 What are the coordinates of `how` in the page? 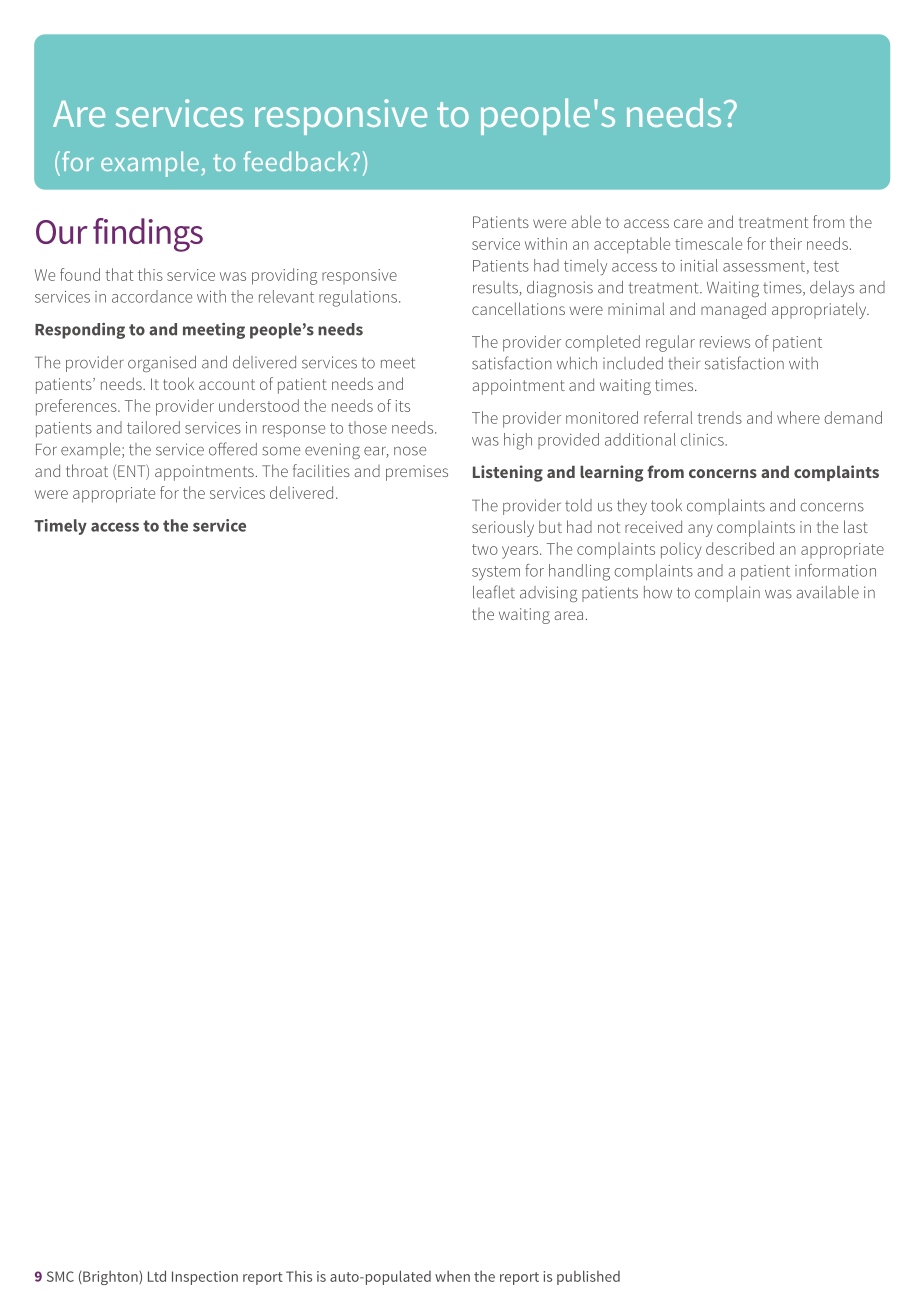 It's located at (658, 592).
